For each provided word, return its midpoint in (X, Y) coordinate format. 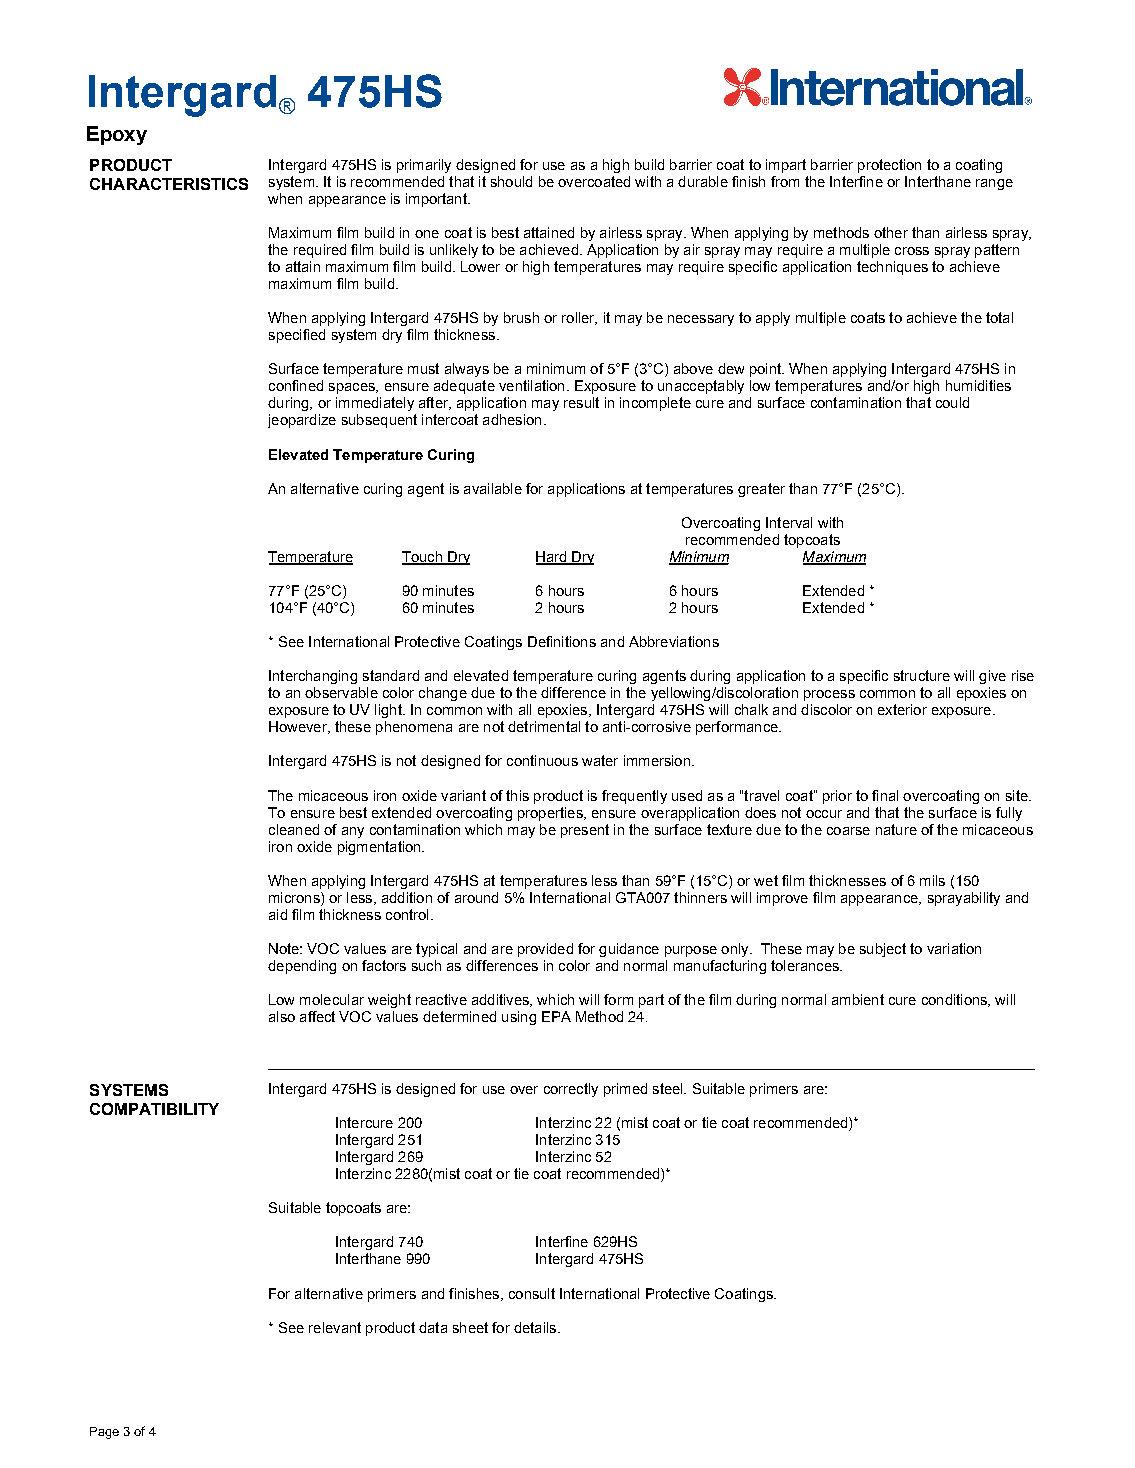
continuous (542, 760)
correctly (571, 1090)
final (885, 795)
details (535, 1327)
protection (889, 166)
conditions (955, 1000)
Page (104, 1433)
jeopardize (302, 421)
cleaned (294, 829)
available (493, 488)
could (952, 402)
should (511, 181)
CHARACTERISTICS (169, 184)
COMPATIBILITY (154, 1109)
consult (532, 1293)
